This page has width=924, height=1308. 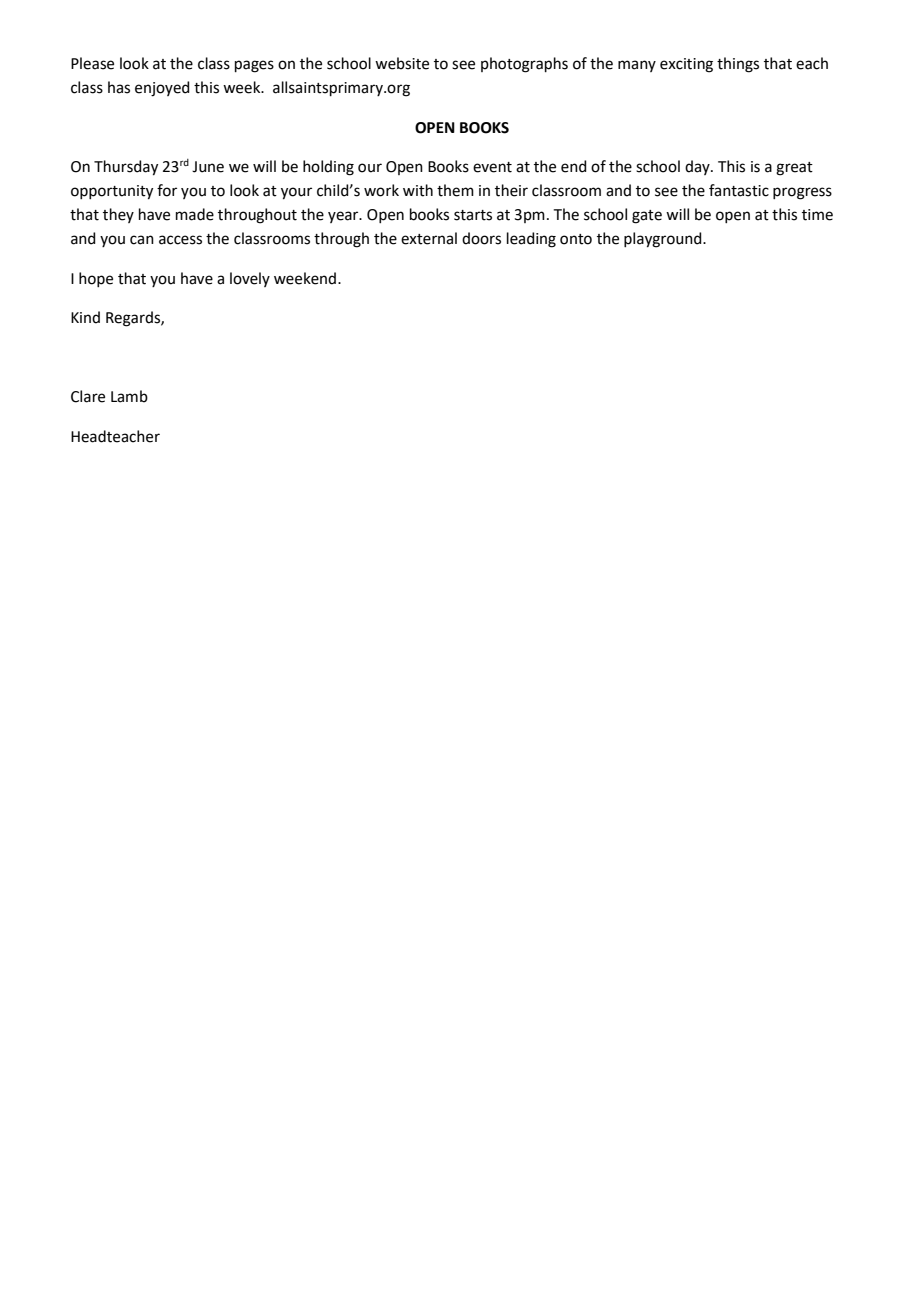 I want to click on website, so click(x=402, y=63).
